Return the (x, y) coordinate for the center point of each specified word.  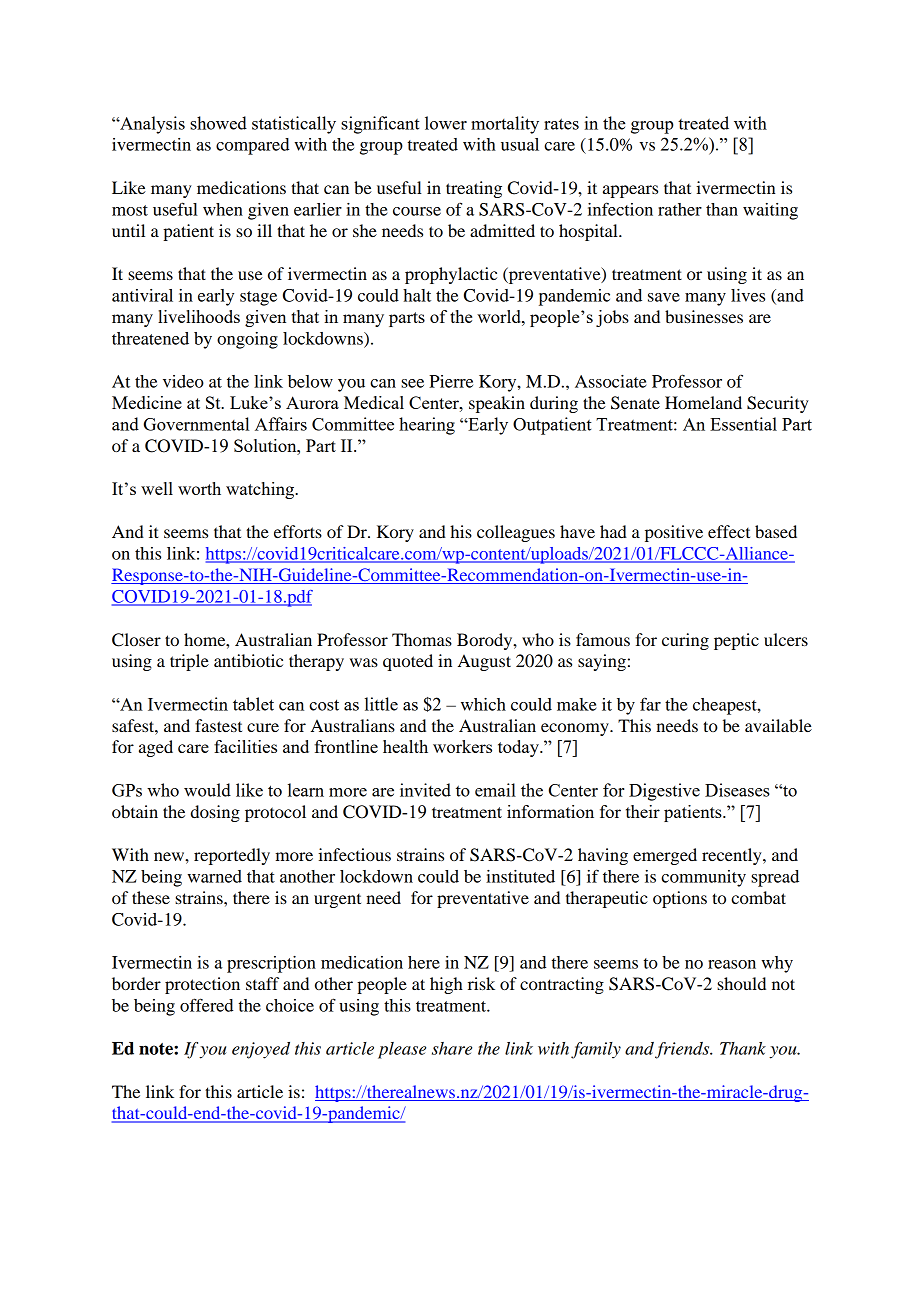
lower (446, 123)
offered (206, 1005)
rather (680, 209)
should (741, 983)
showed (218, 123)
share (452, 1048)
